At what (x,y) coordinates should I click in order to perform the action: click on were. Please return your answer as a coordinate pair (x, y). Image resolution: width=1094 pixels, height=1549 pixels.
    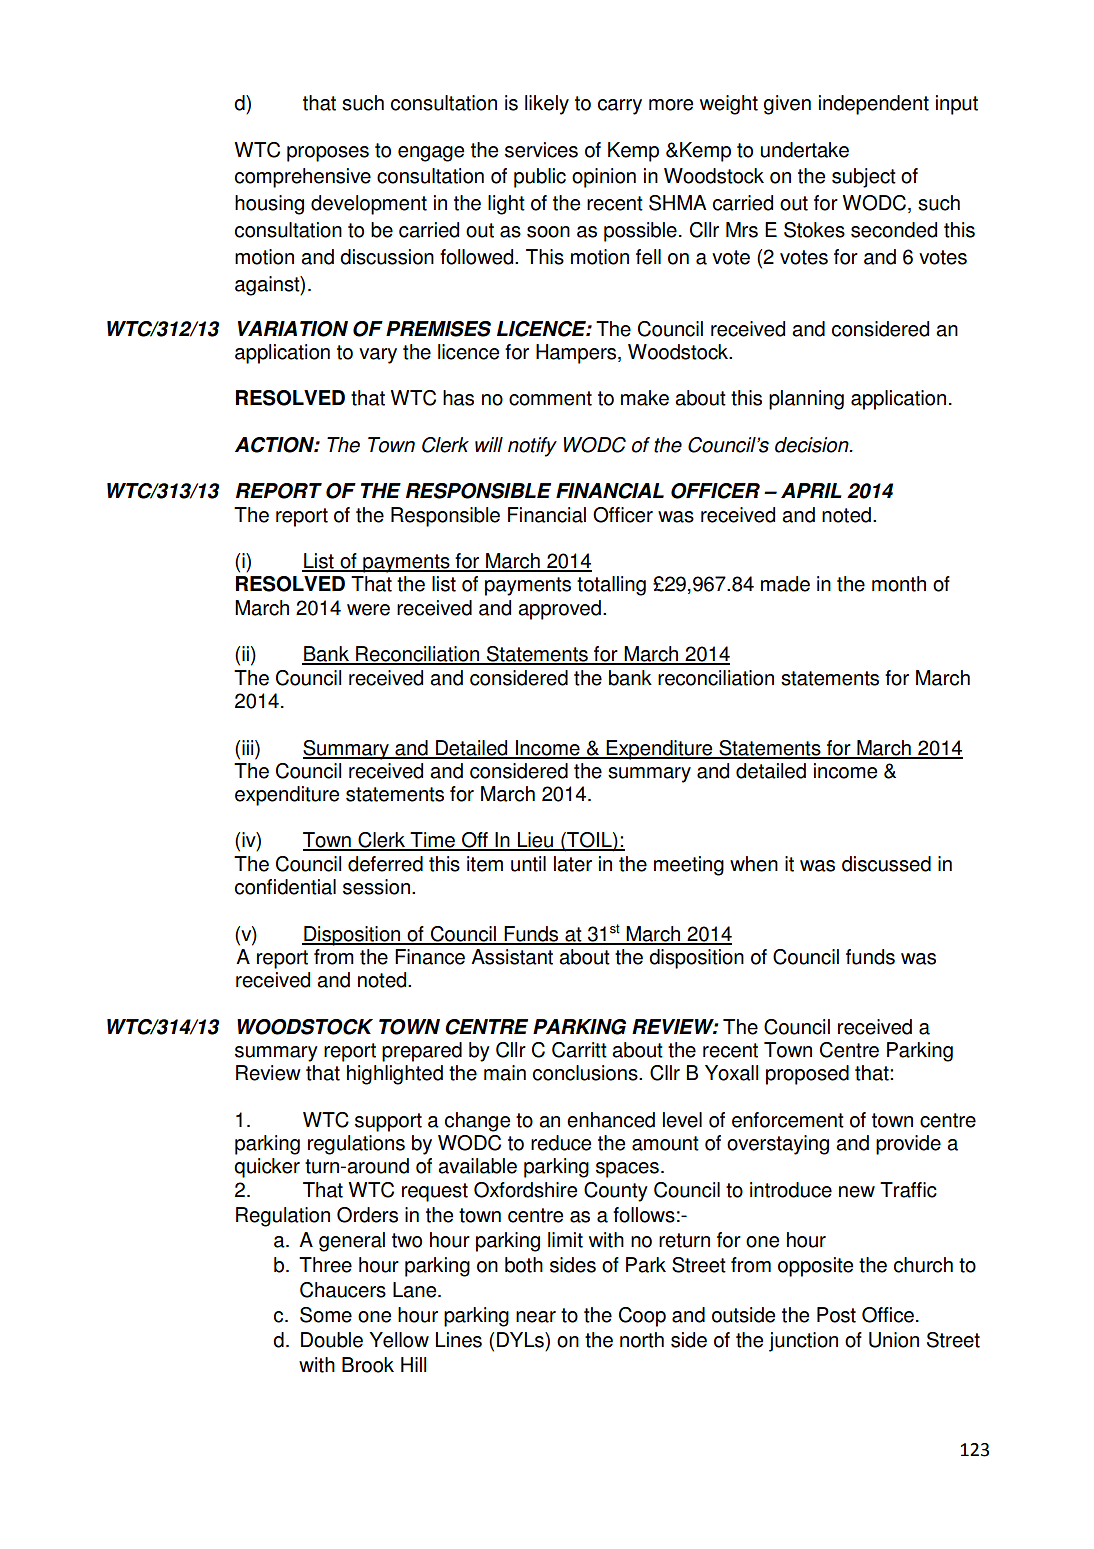
    Looking at the image, I should click on (368, 610).
